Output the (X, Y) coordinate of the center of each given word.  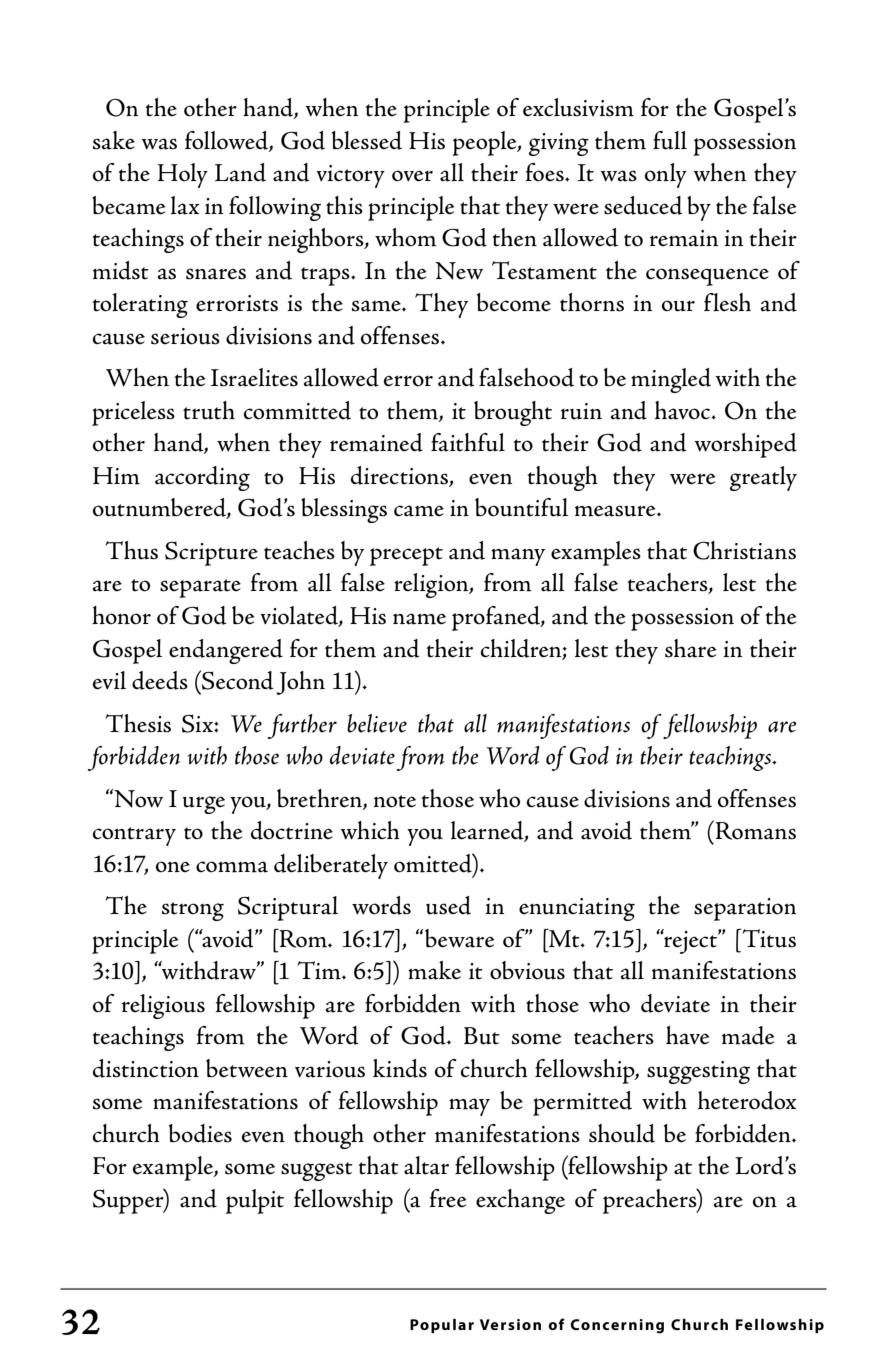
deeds (160, 680)
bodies (200, 1133)
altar (426, 1165)
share (691, 648)
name (419, 619)
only (666, 175)
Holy (183, 175)
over (412, 176)
